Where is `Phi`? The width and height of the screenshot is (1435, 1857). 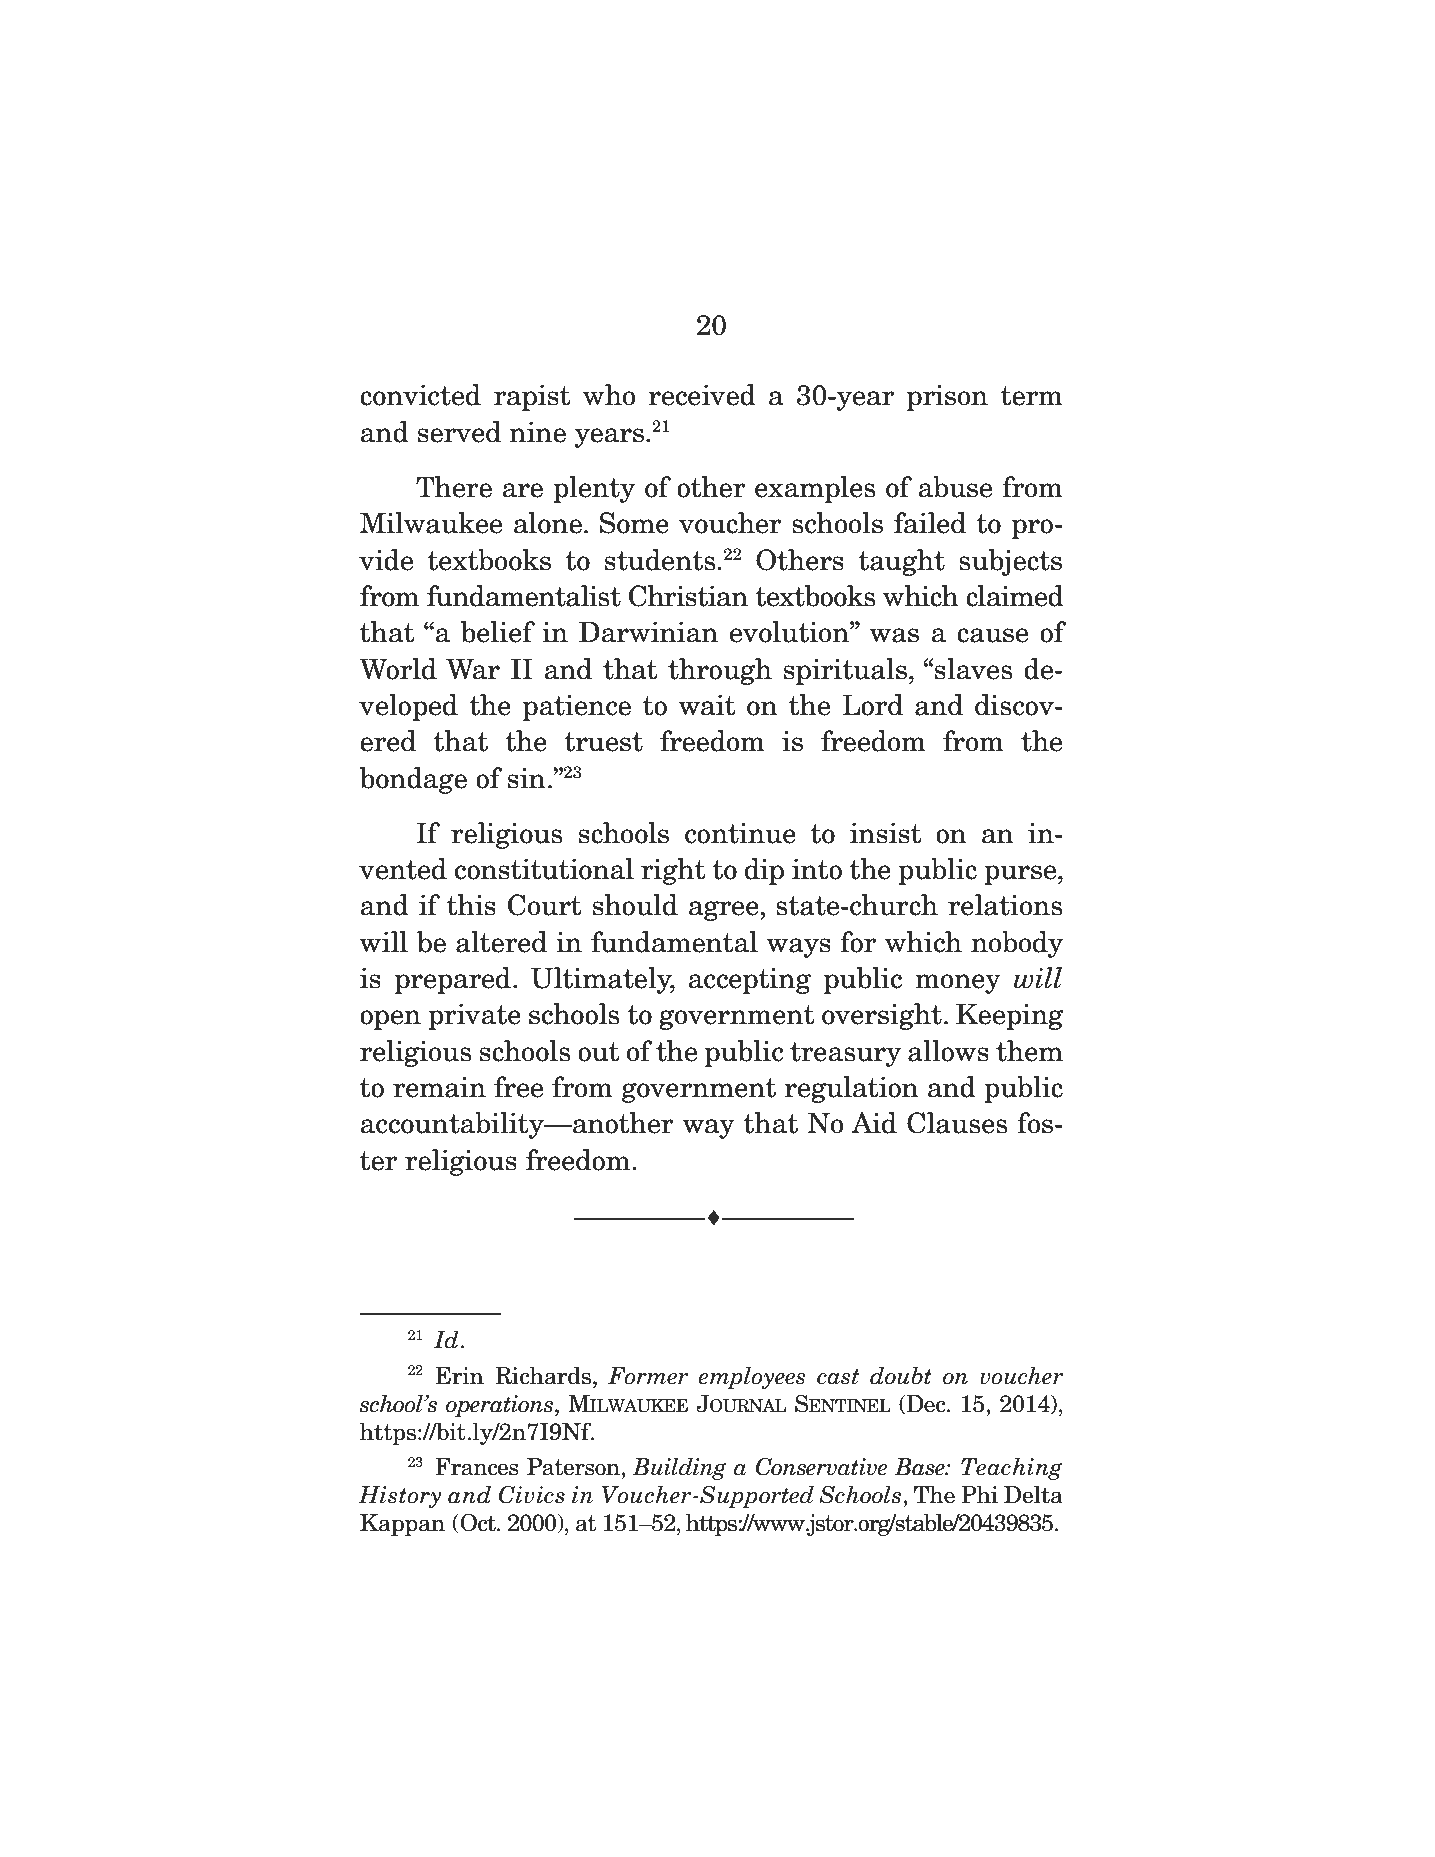 Phi is located at coordinates (979, 1494).
